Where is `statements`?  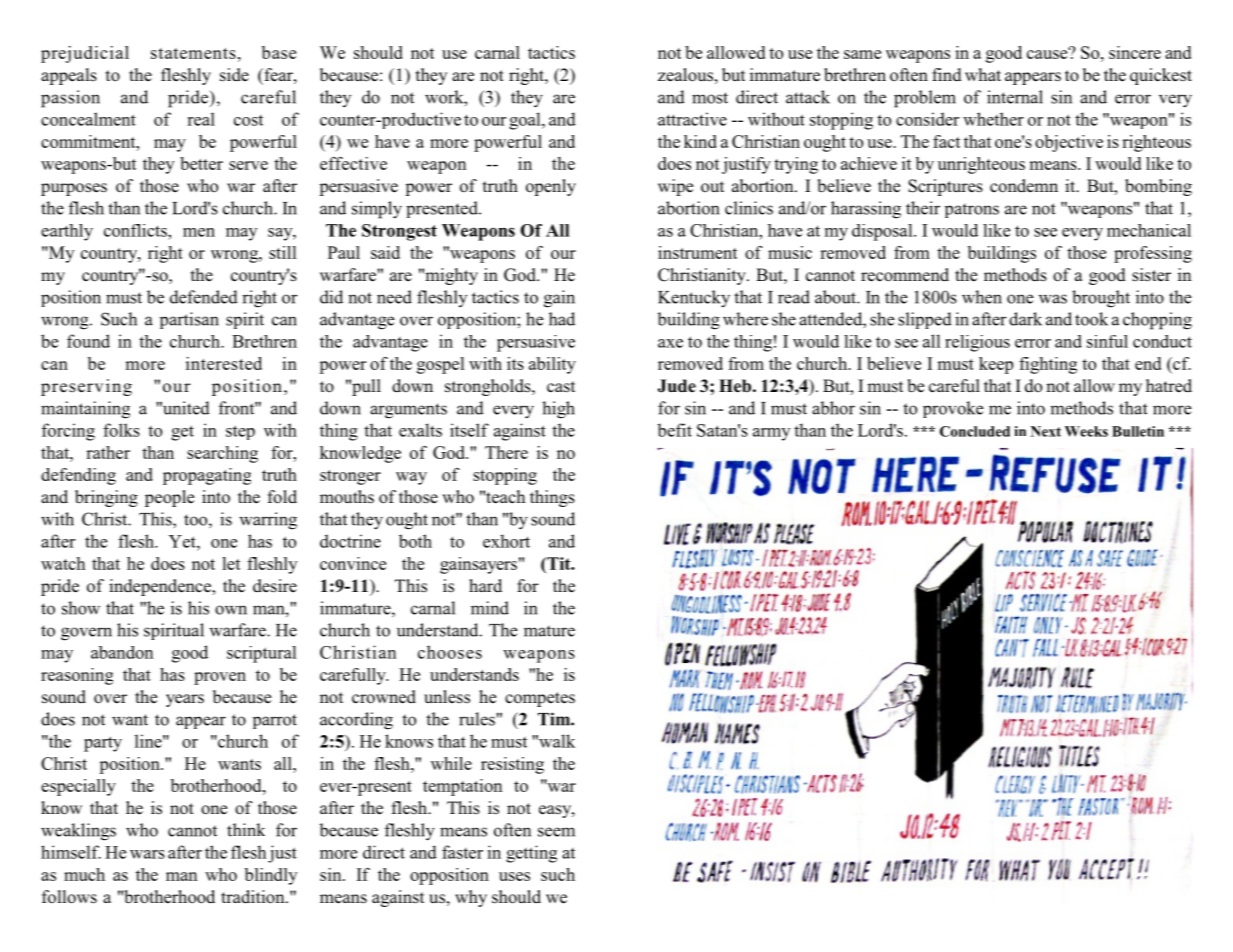
statements is located at coordinates (193, 53).
